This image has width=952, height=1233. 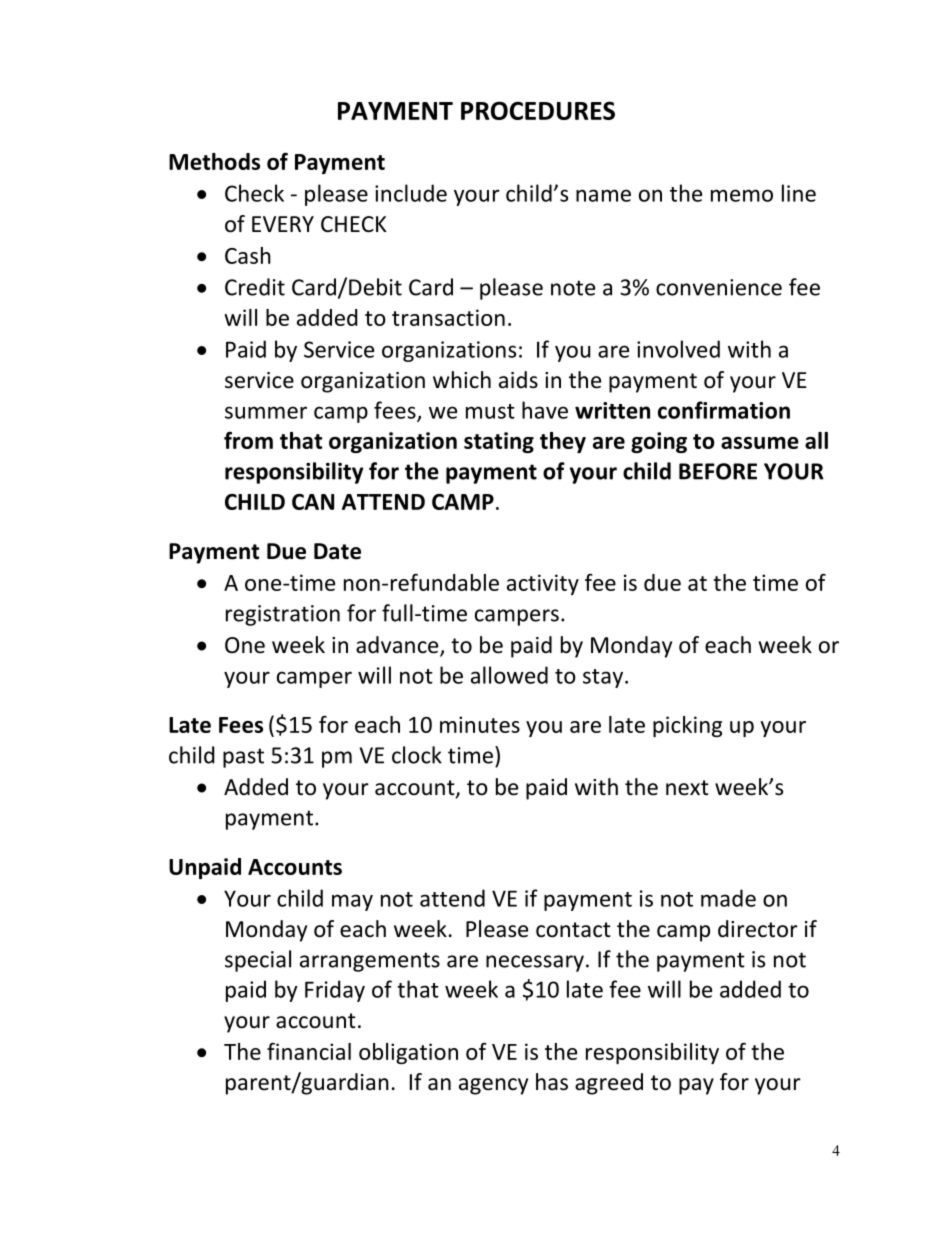 What do you see at coordinates (309, 1051) in the image?
I see `financial` at bounding box center [309, 1051].
